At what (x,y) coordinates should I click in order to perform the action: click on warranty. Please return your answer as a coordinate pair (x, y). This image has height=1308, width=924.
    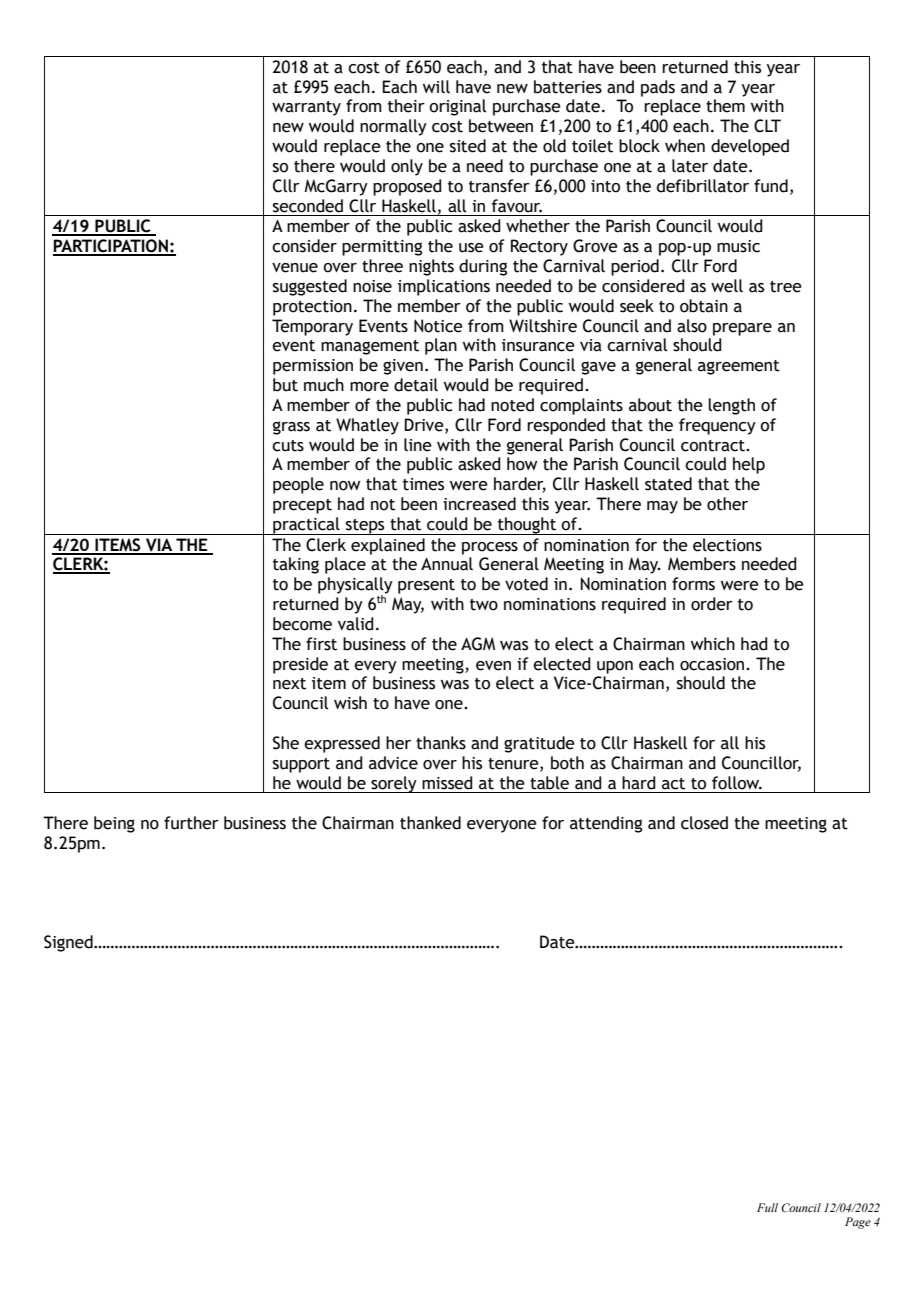
    Looking at the image, I should click on (306, 108).
